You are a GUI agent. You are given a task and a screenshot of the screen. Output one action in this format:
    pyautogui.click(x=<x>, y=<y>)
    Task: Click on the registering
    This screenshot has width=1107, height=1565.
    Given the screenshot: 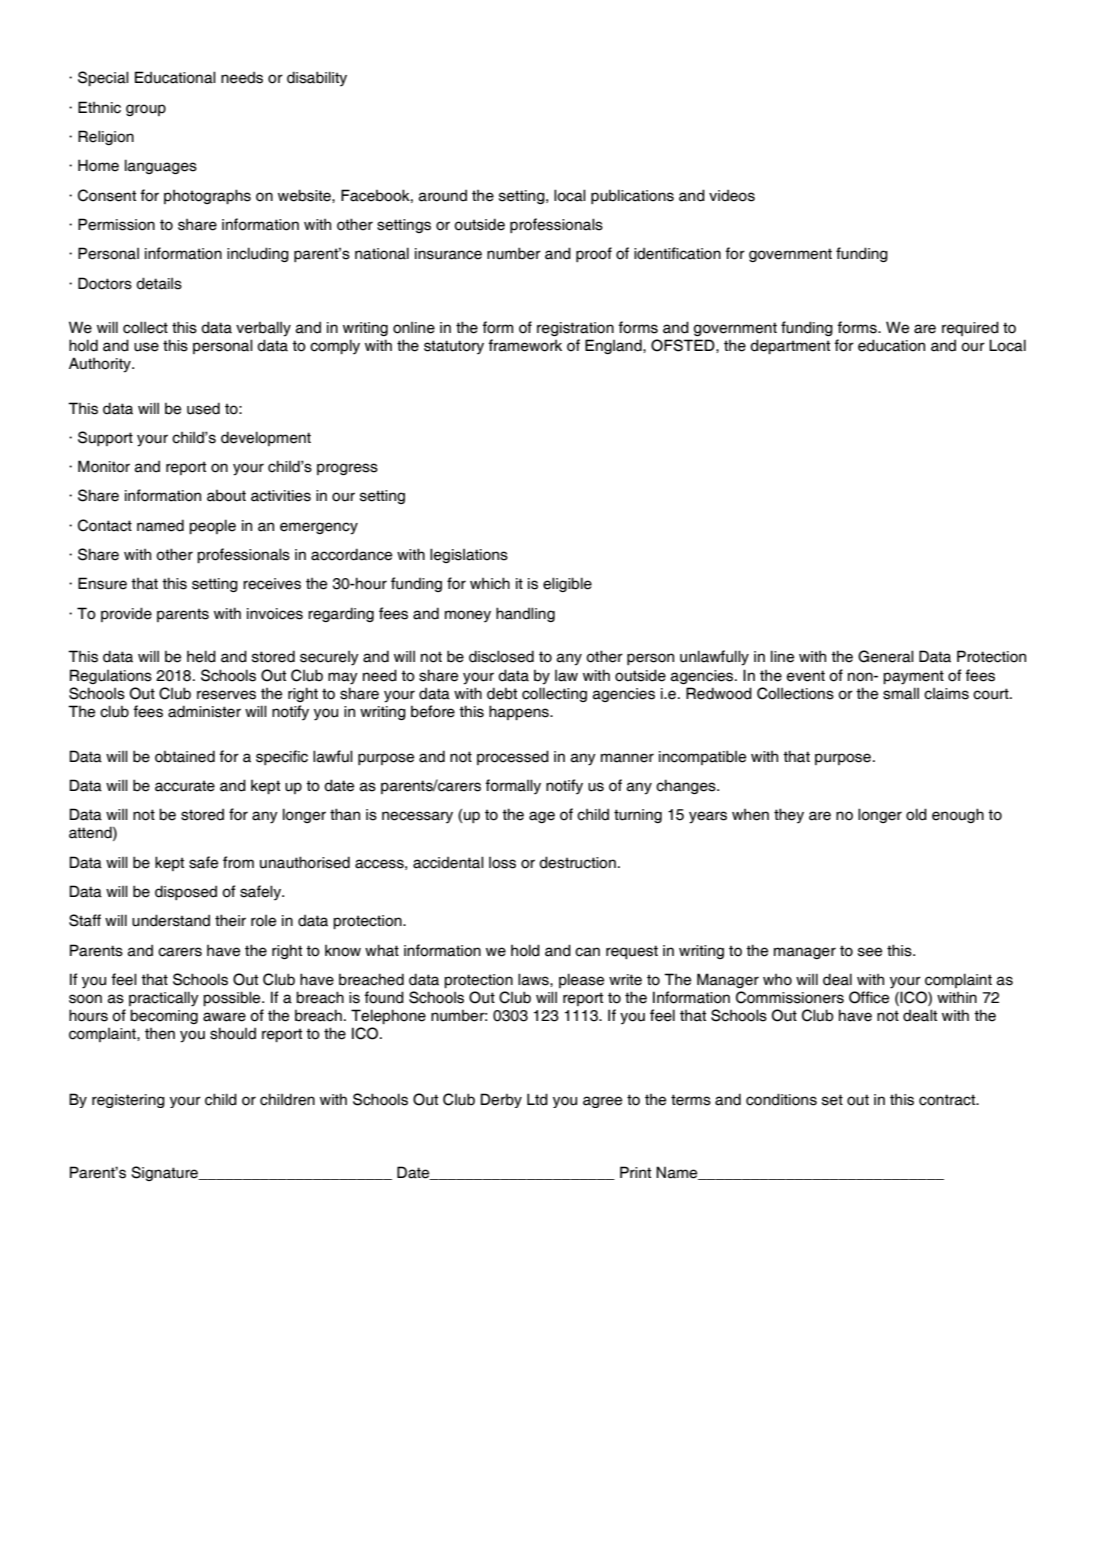 What is the action you would take?
    pyautogui.click(x=128, y=1101)
